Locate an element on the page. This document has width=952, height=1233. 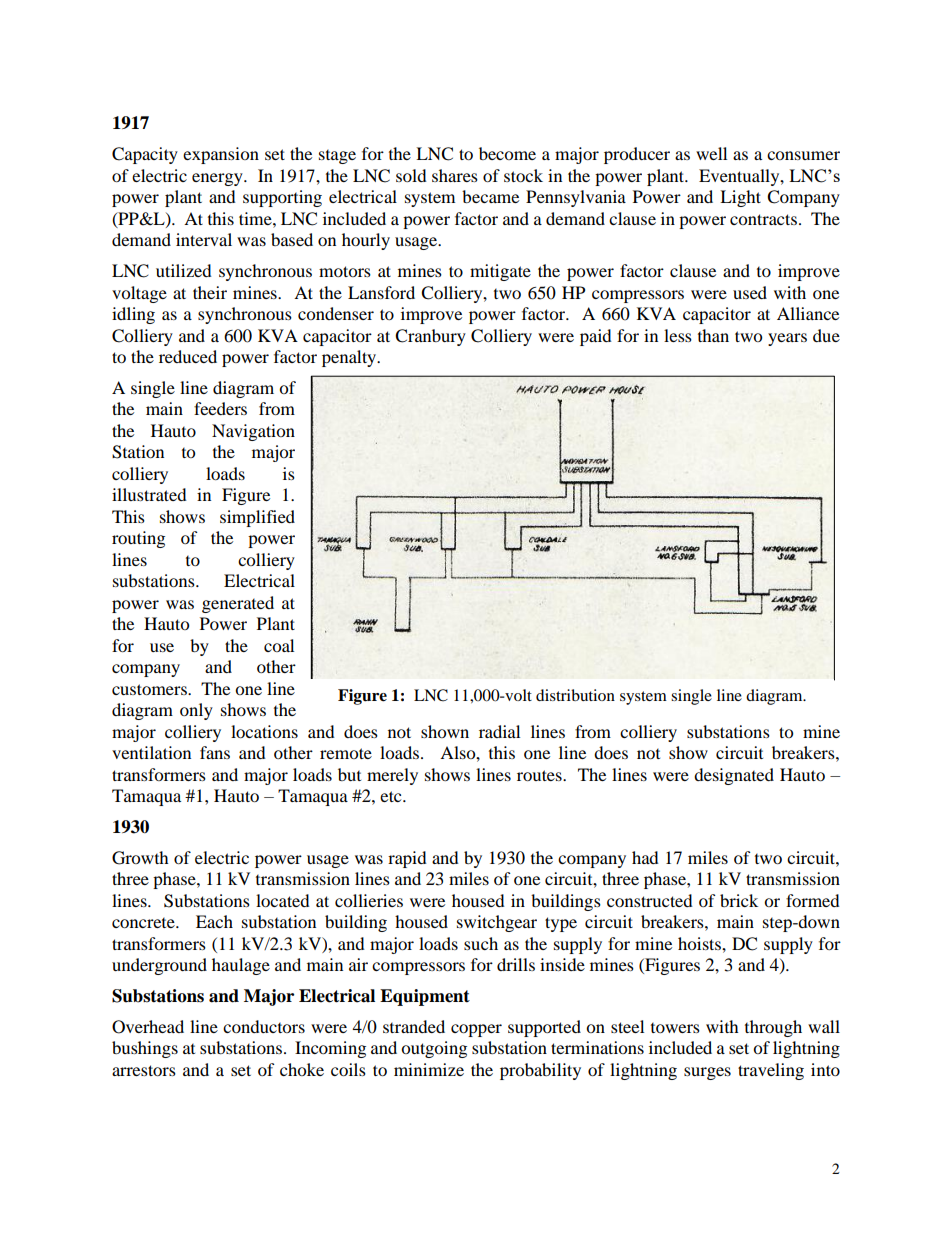
generated is located at coordinates (238, 604).
